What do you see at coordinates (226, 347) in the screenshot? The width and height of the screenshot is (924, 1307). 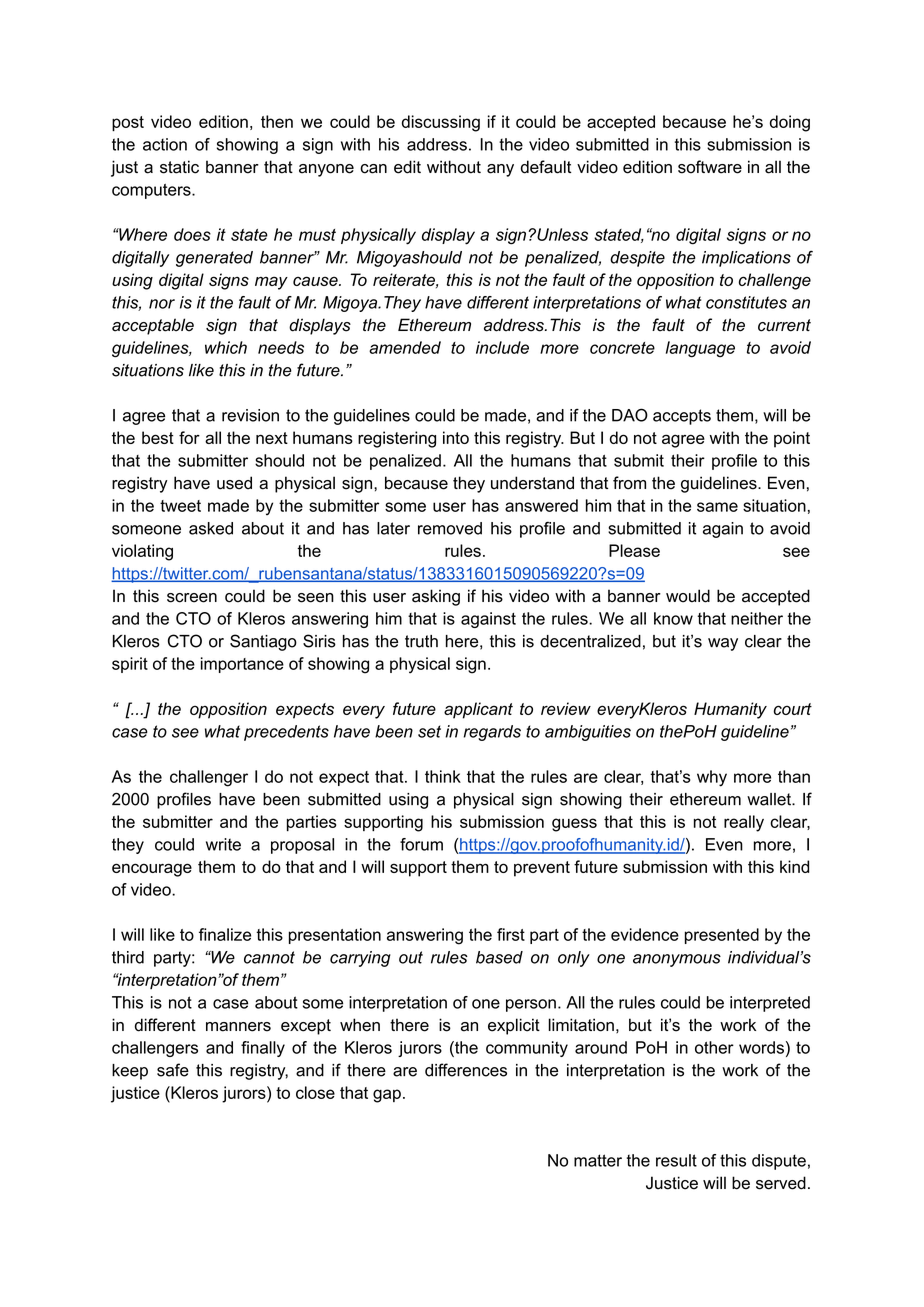 I see `which` at bounding box center [226, 347].
